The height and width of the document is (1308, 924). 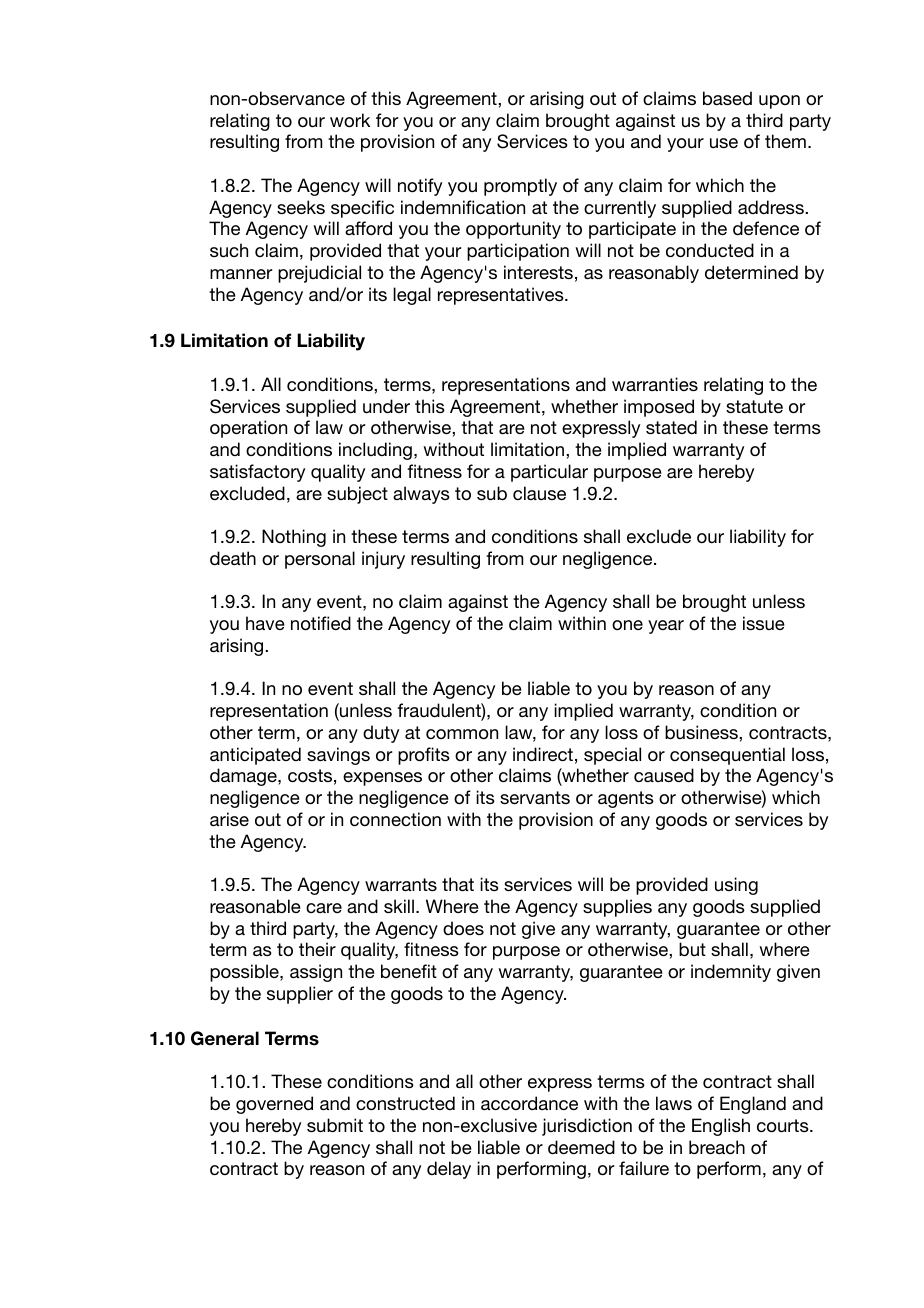 I want to click on issue, so click(x=764, y=623).
